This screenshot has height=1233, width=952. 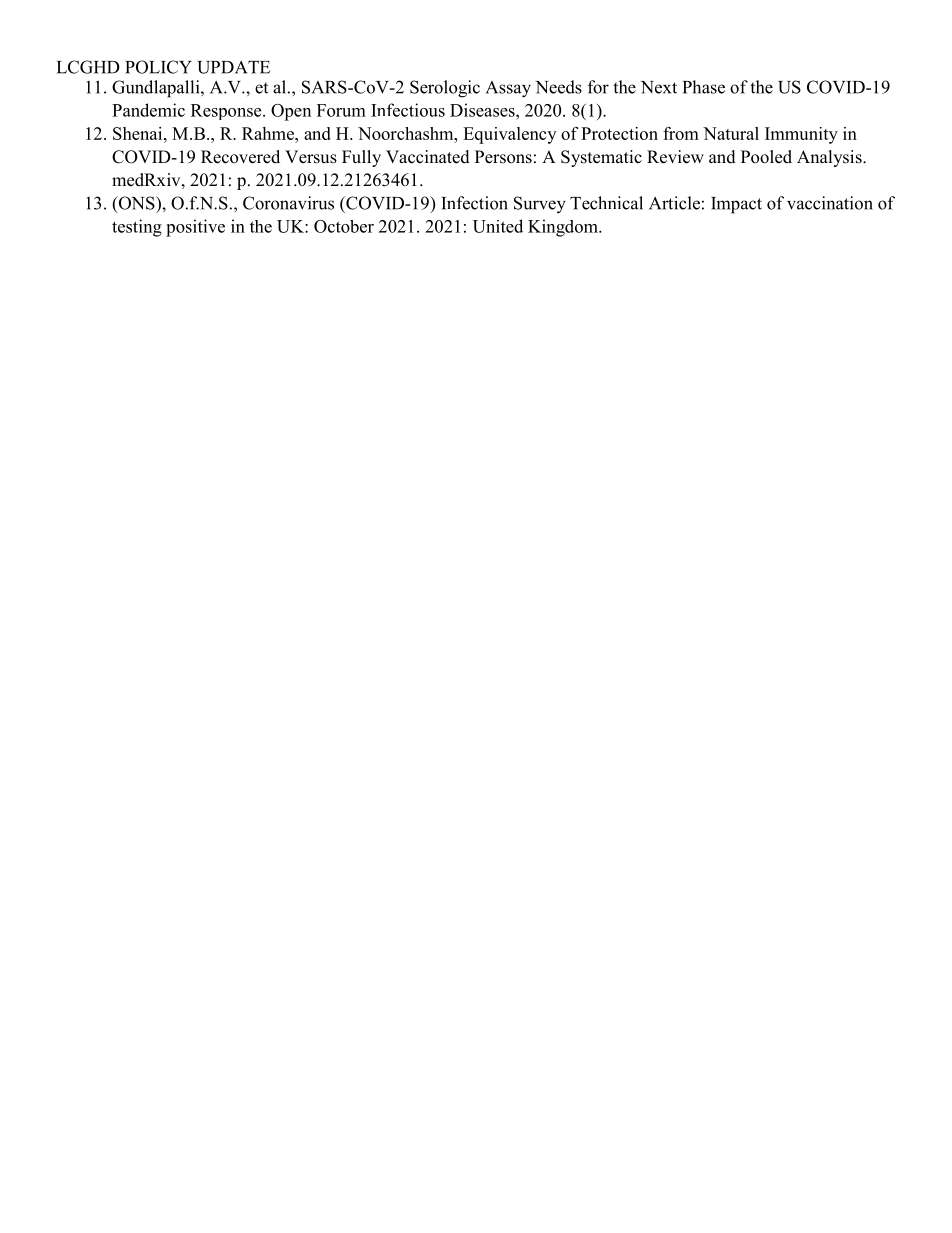 I want to click on Phase, so click(x=704, y=87).
